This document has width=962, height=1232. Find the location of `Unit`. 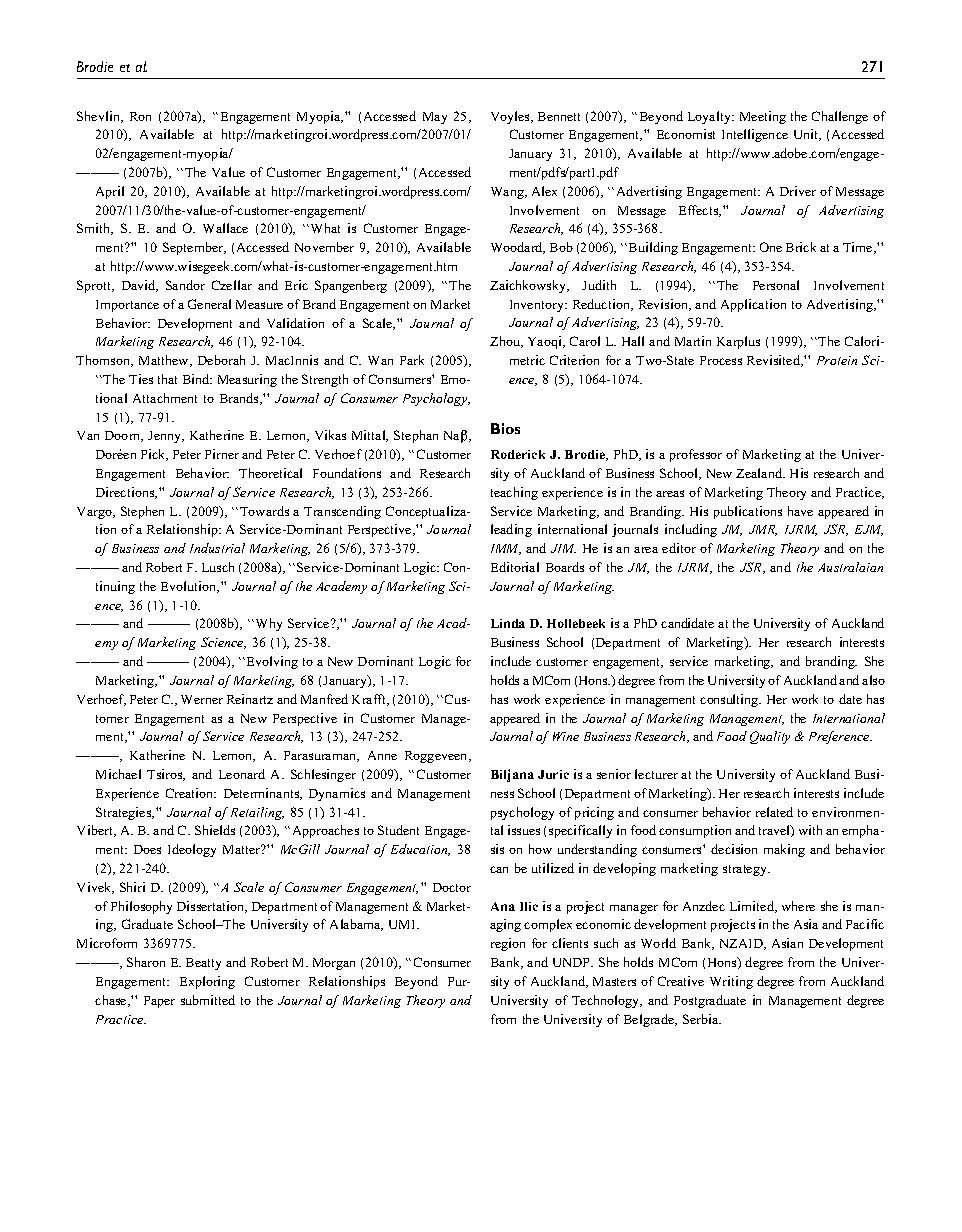

Unit is located at coordinates (807, 135).
